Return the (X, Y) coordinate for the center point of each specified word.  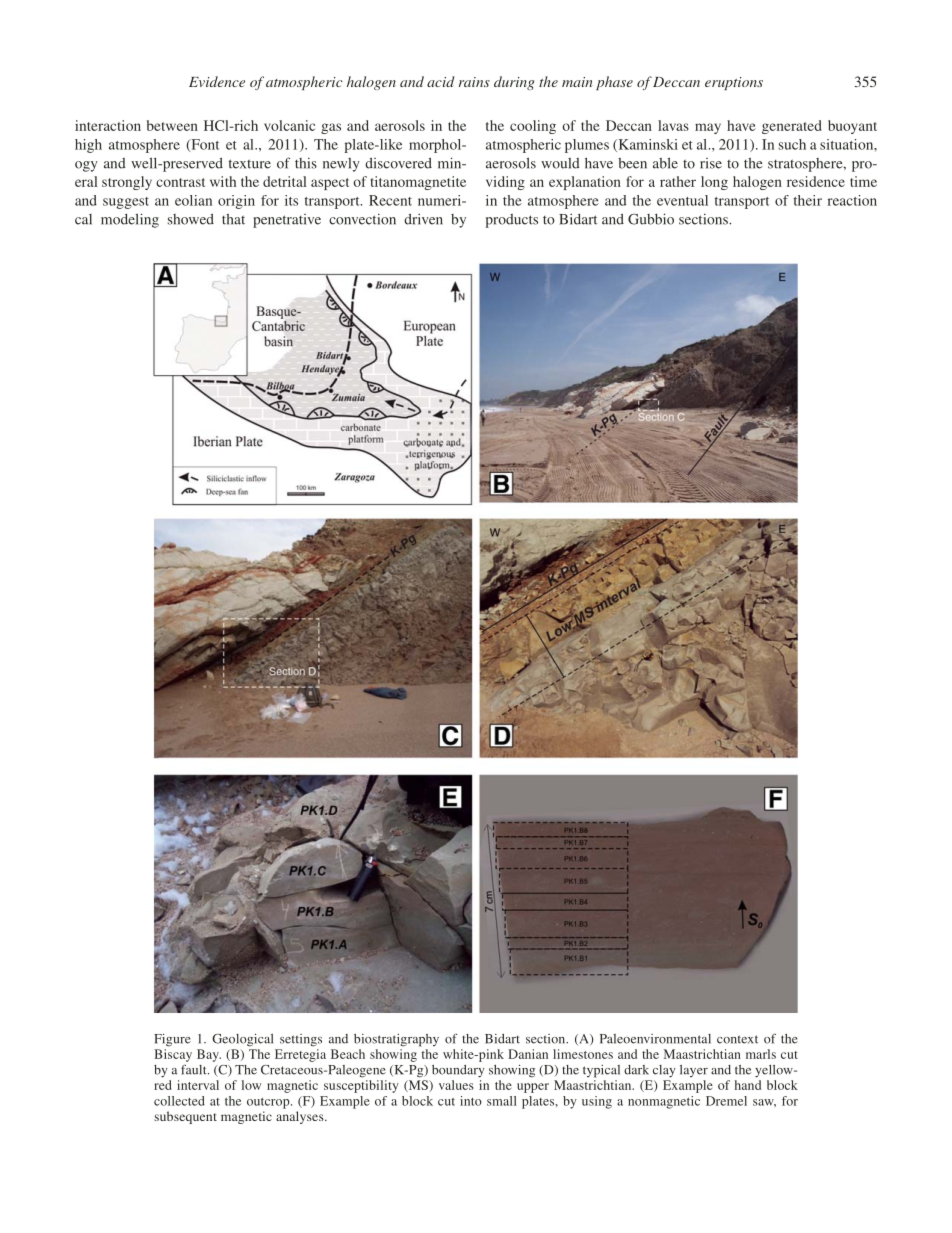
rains (474, 82)
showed (191, 219)
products (512, 221)
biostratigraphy (396, 1040)
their (808, 200)
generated (792, 127)
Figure (172, 1040)
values (456, 1085)
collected (179, 1101)
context (737, 1039)
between (172, 125)
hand (748, 1085)
